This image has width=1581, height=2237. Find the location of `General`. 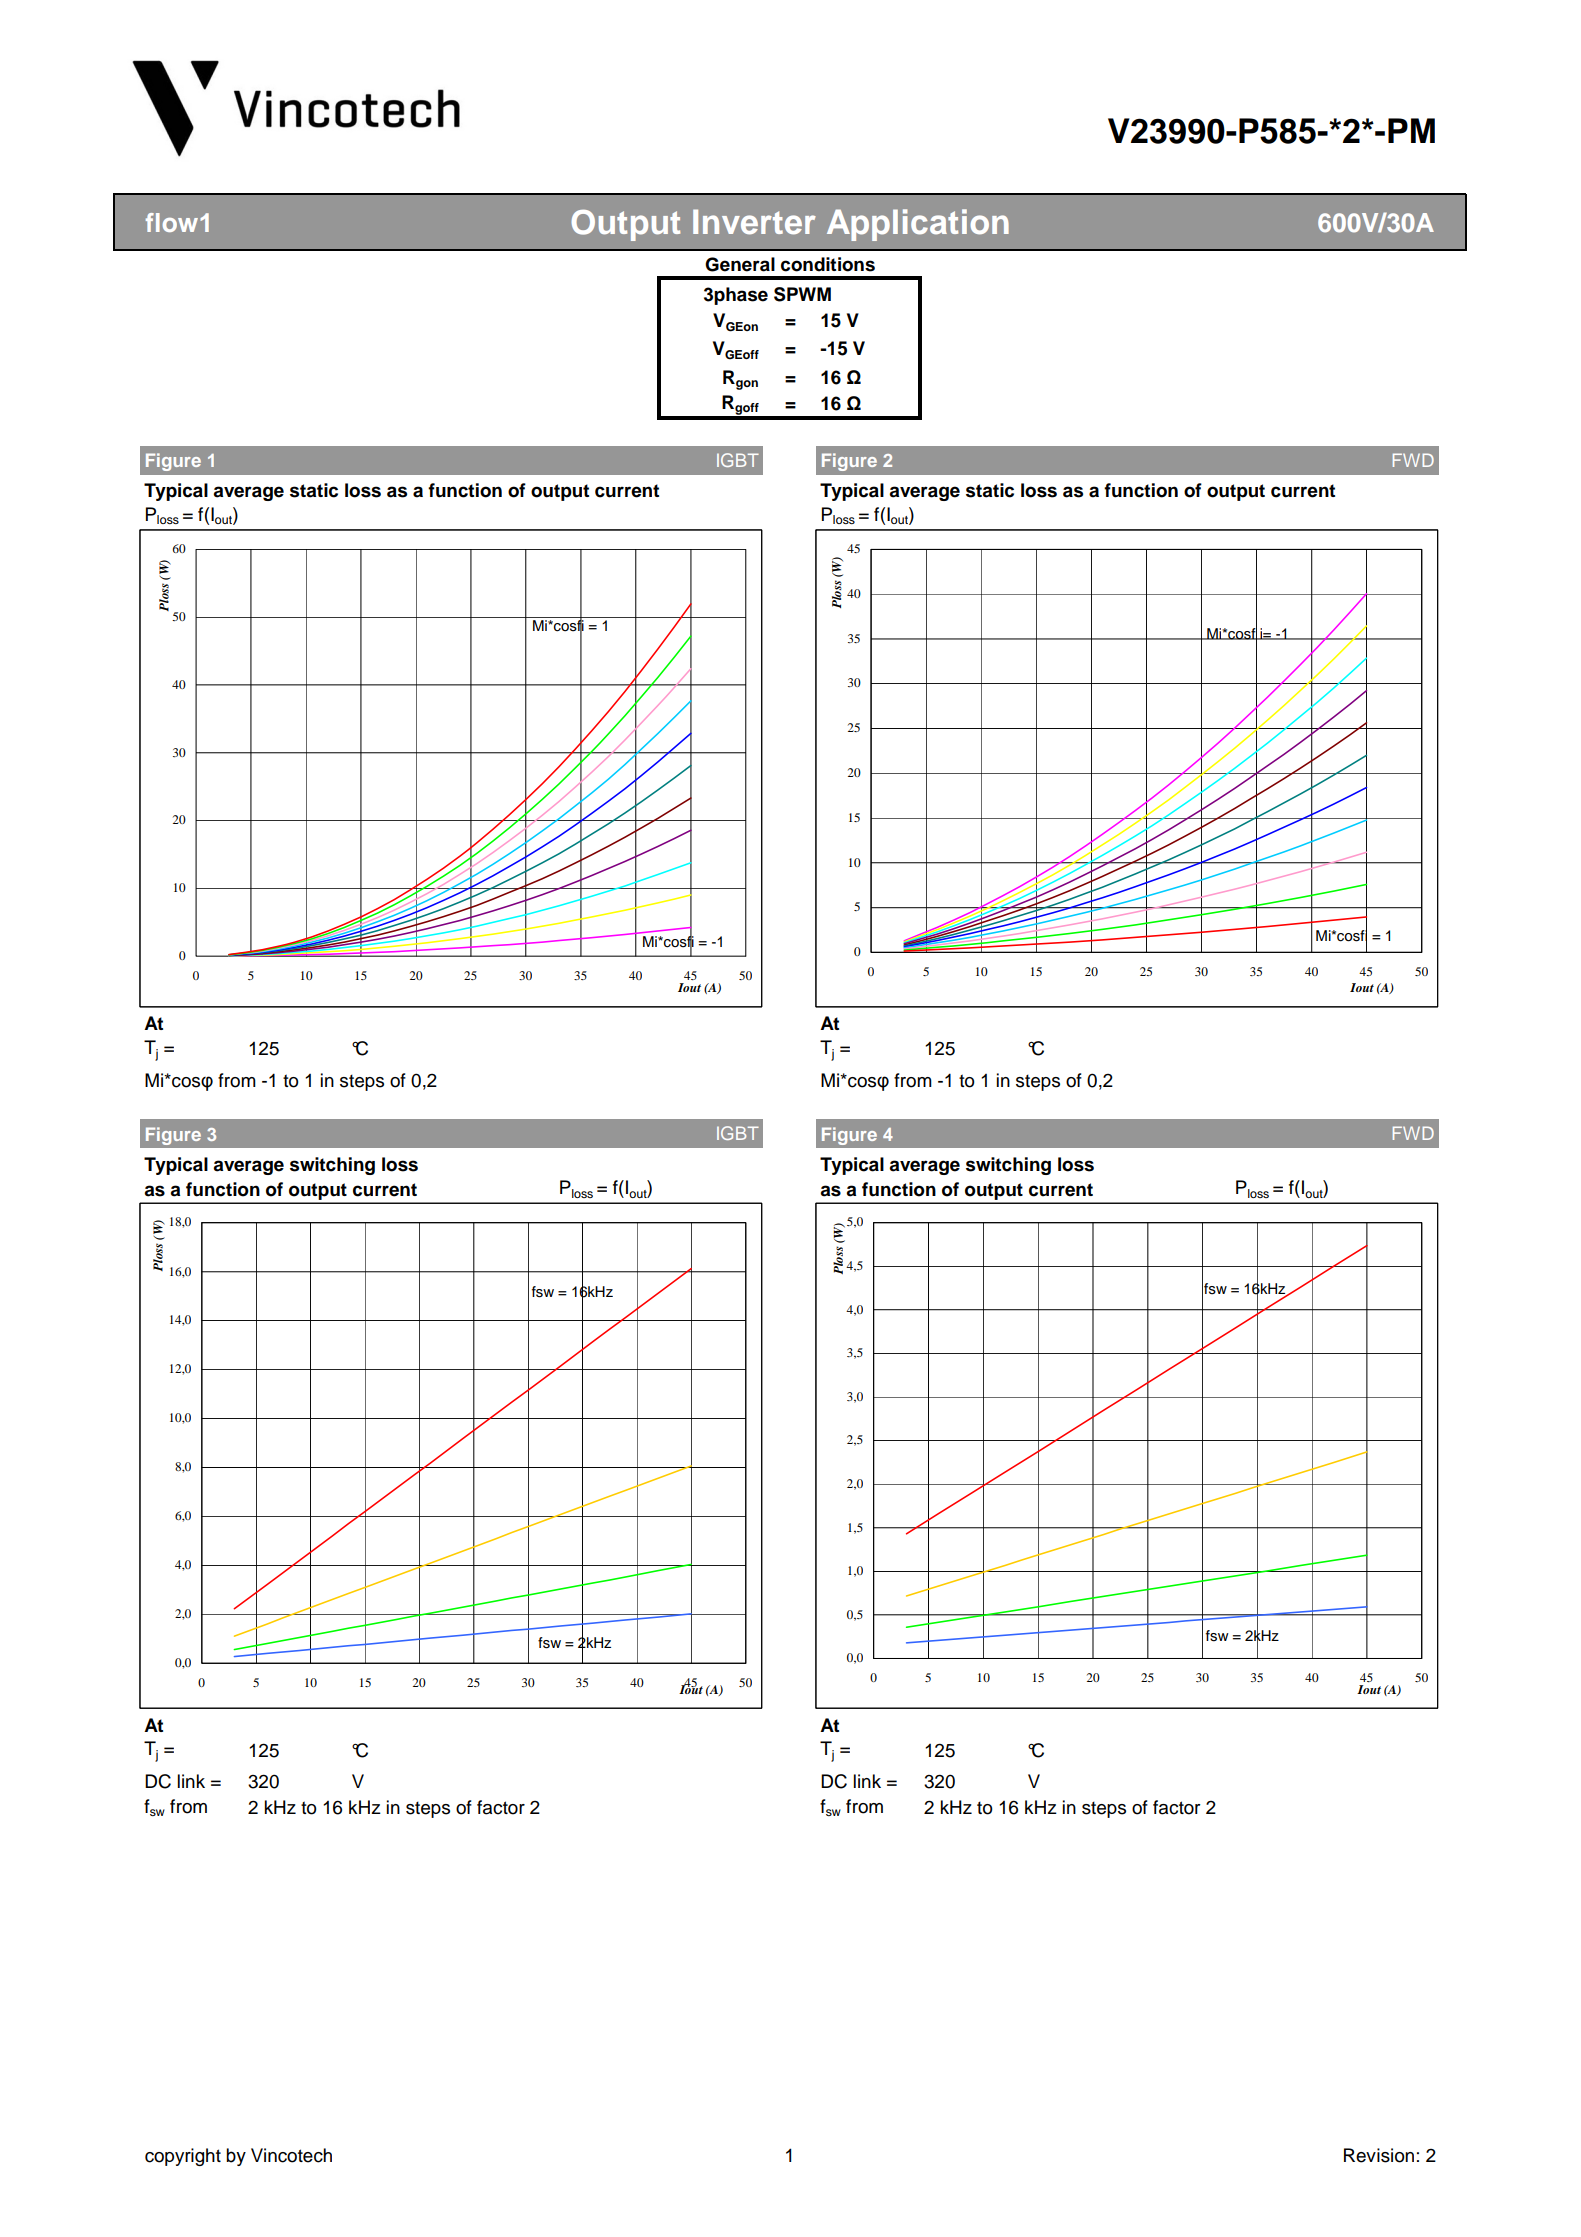

General is located at coordinates (740, 264).
